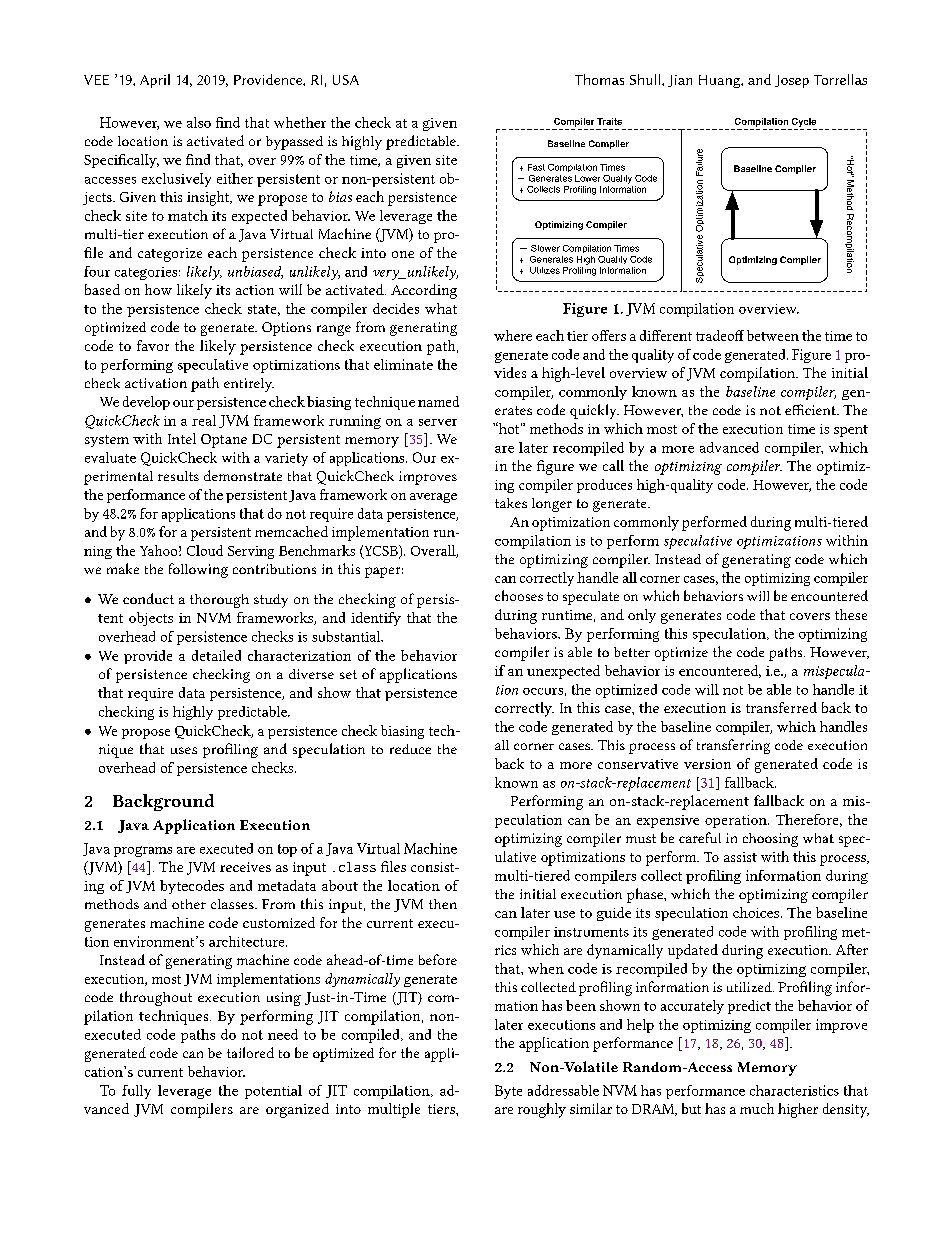 The width and height of the document is (952, 1233). Describe the element at coordinates (513, 335) in the document. I see `where` at that location.
